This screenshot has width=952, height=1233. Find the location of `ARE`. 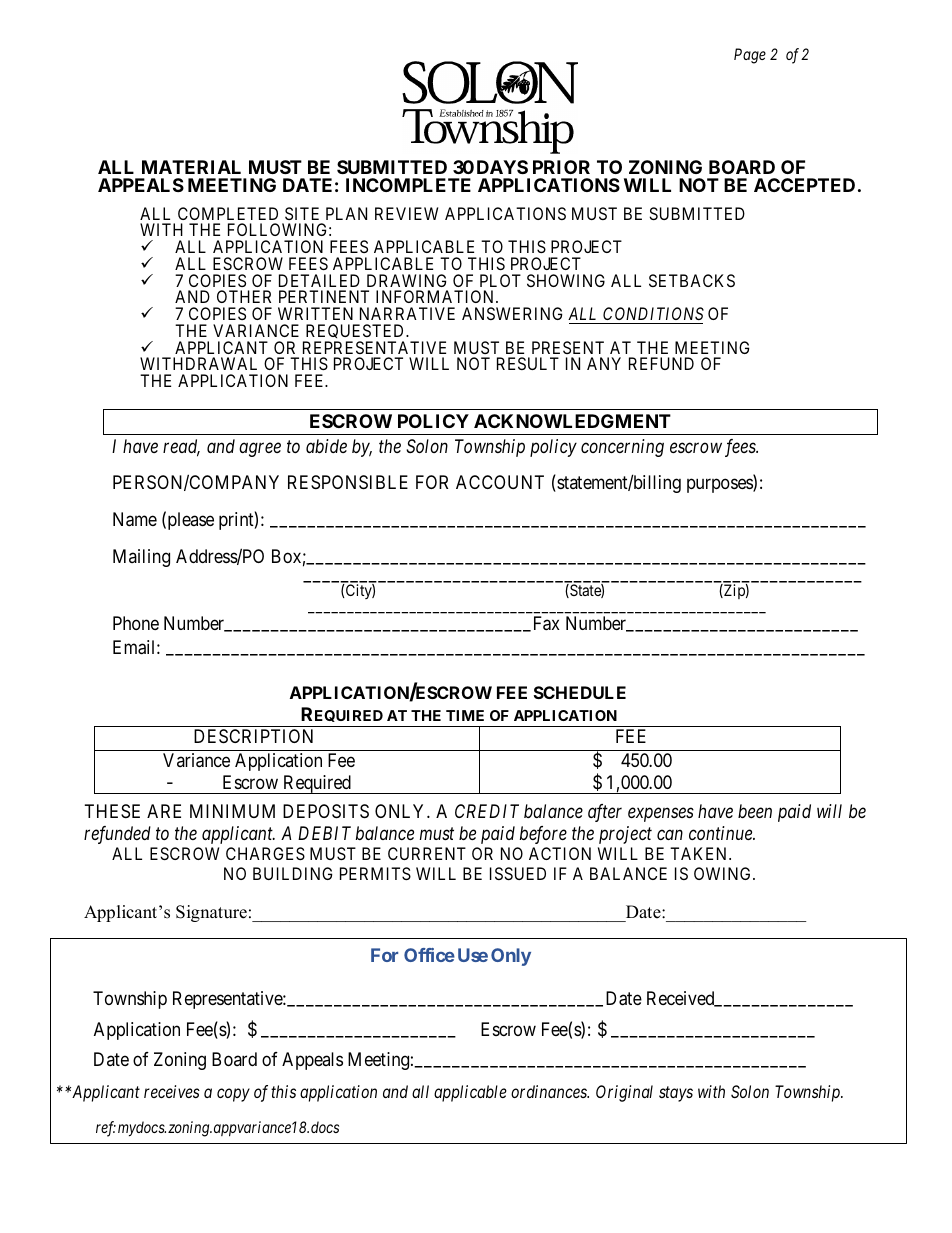

ARE is located at coordinates (164, 811).
